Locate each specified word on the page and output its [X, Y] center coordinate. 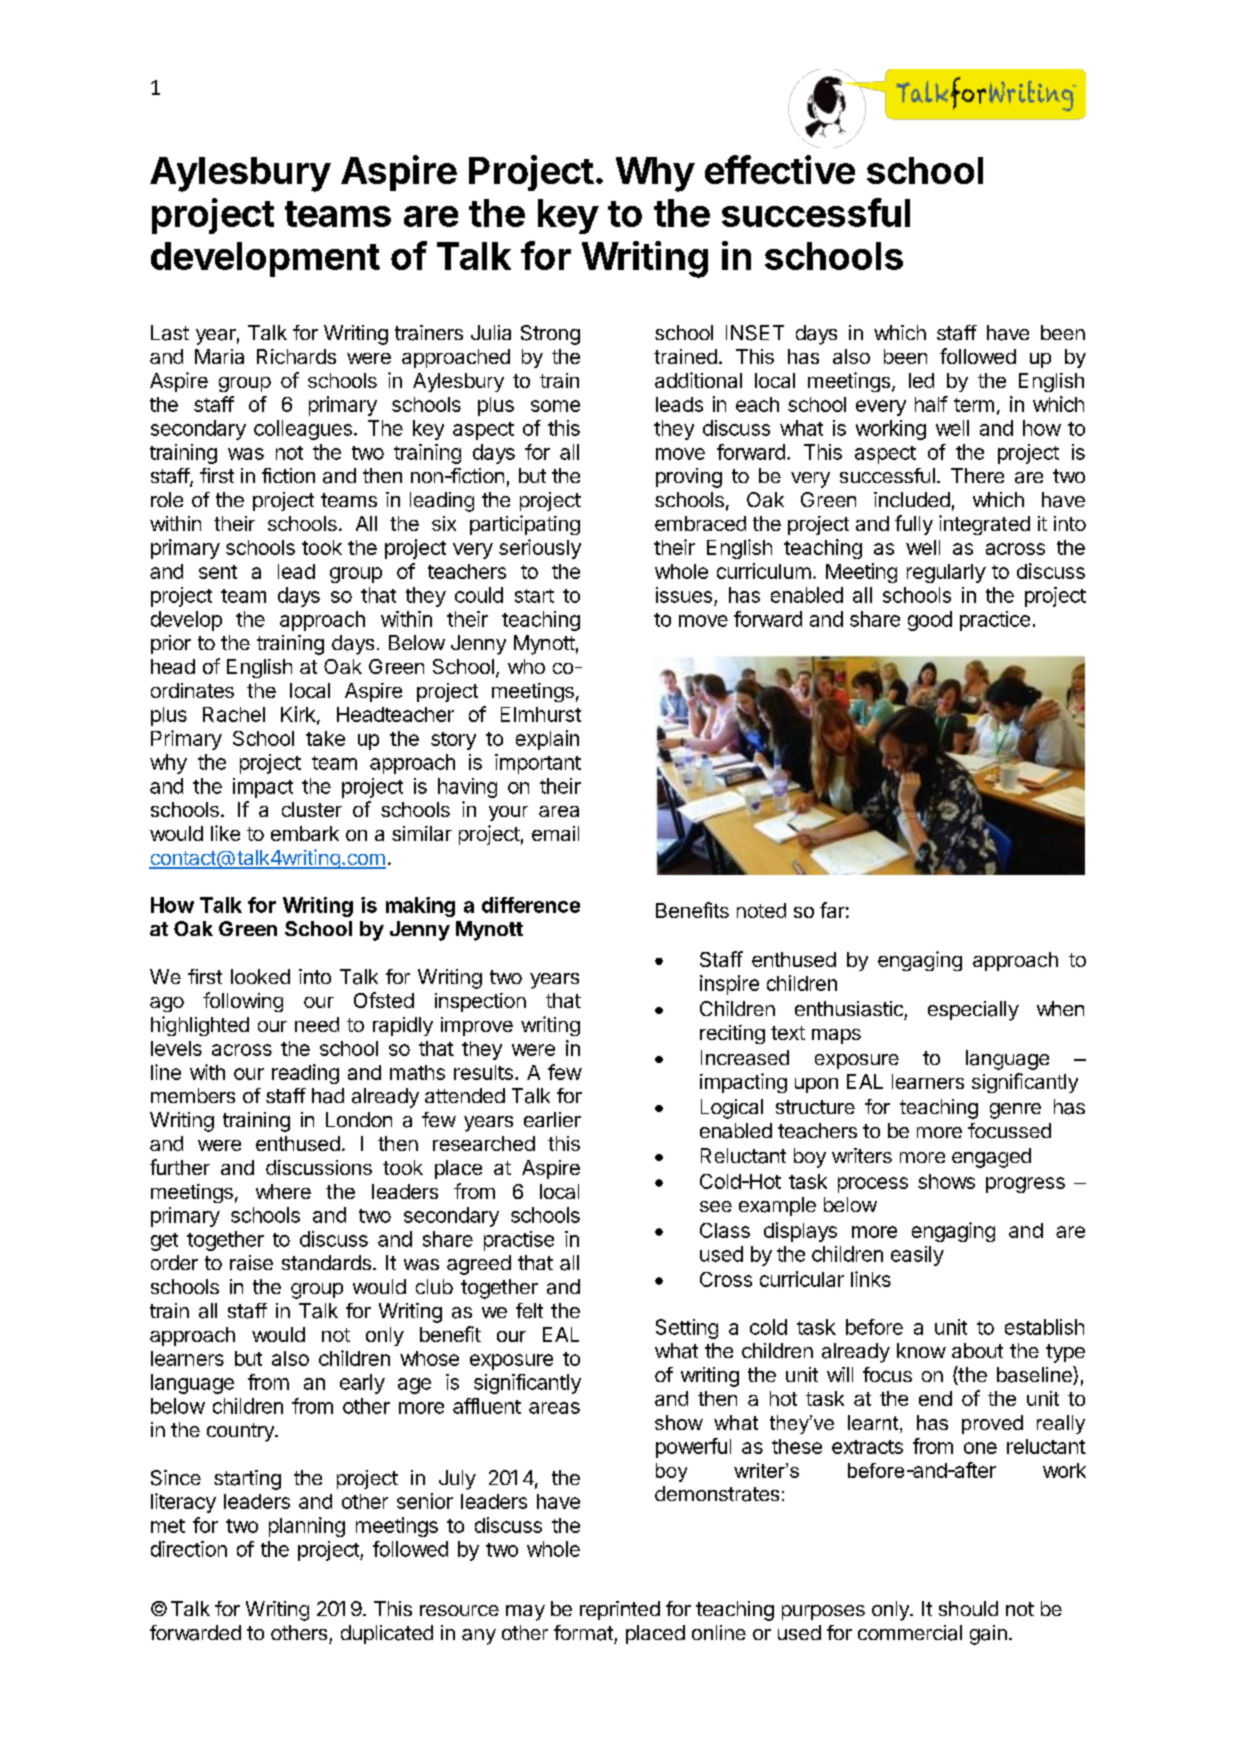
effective [780, 169]
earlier [552, 1119]
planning [307, 1527]
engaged [991, 1158]
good [930, 621]
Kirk [299, 715]
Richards [296, 356]
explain [547, 740]
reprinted [620, 1610]
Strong [550, 335]
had [328, 1096]
